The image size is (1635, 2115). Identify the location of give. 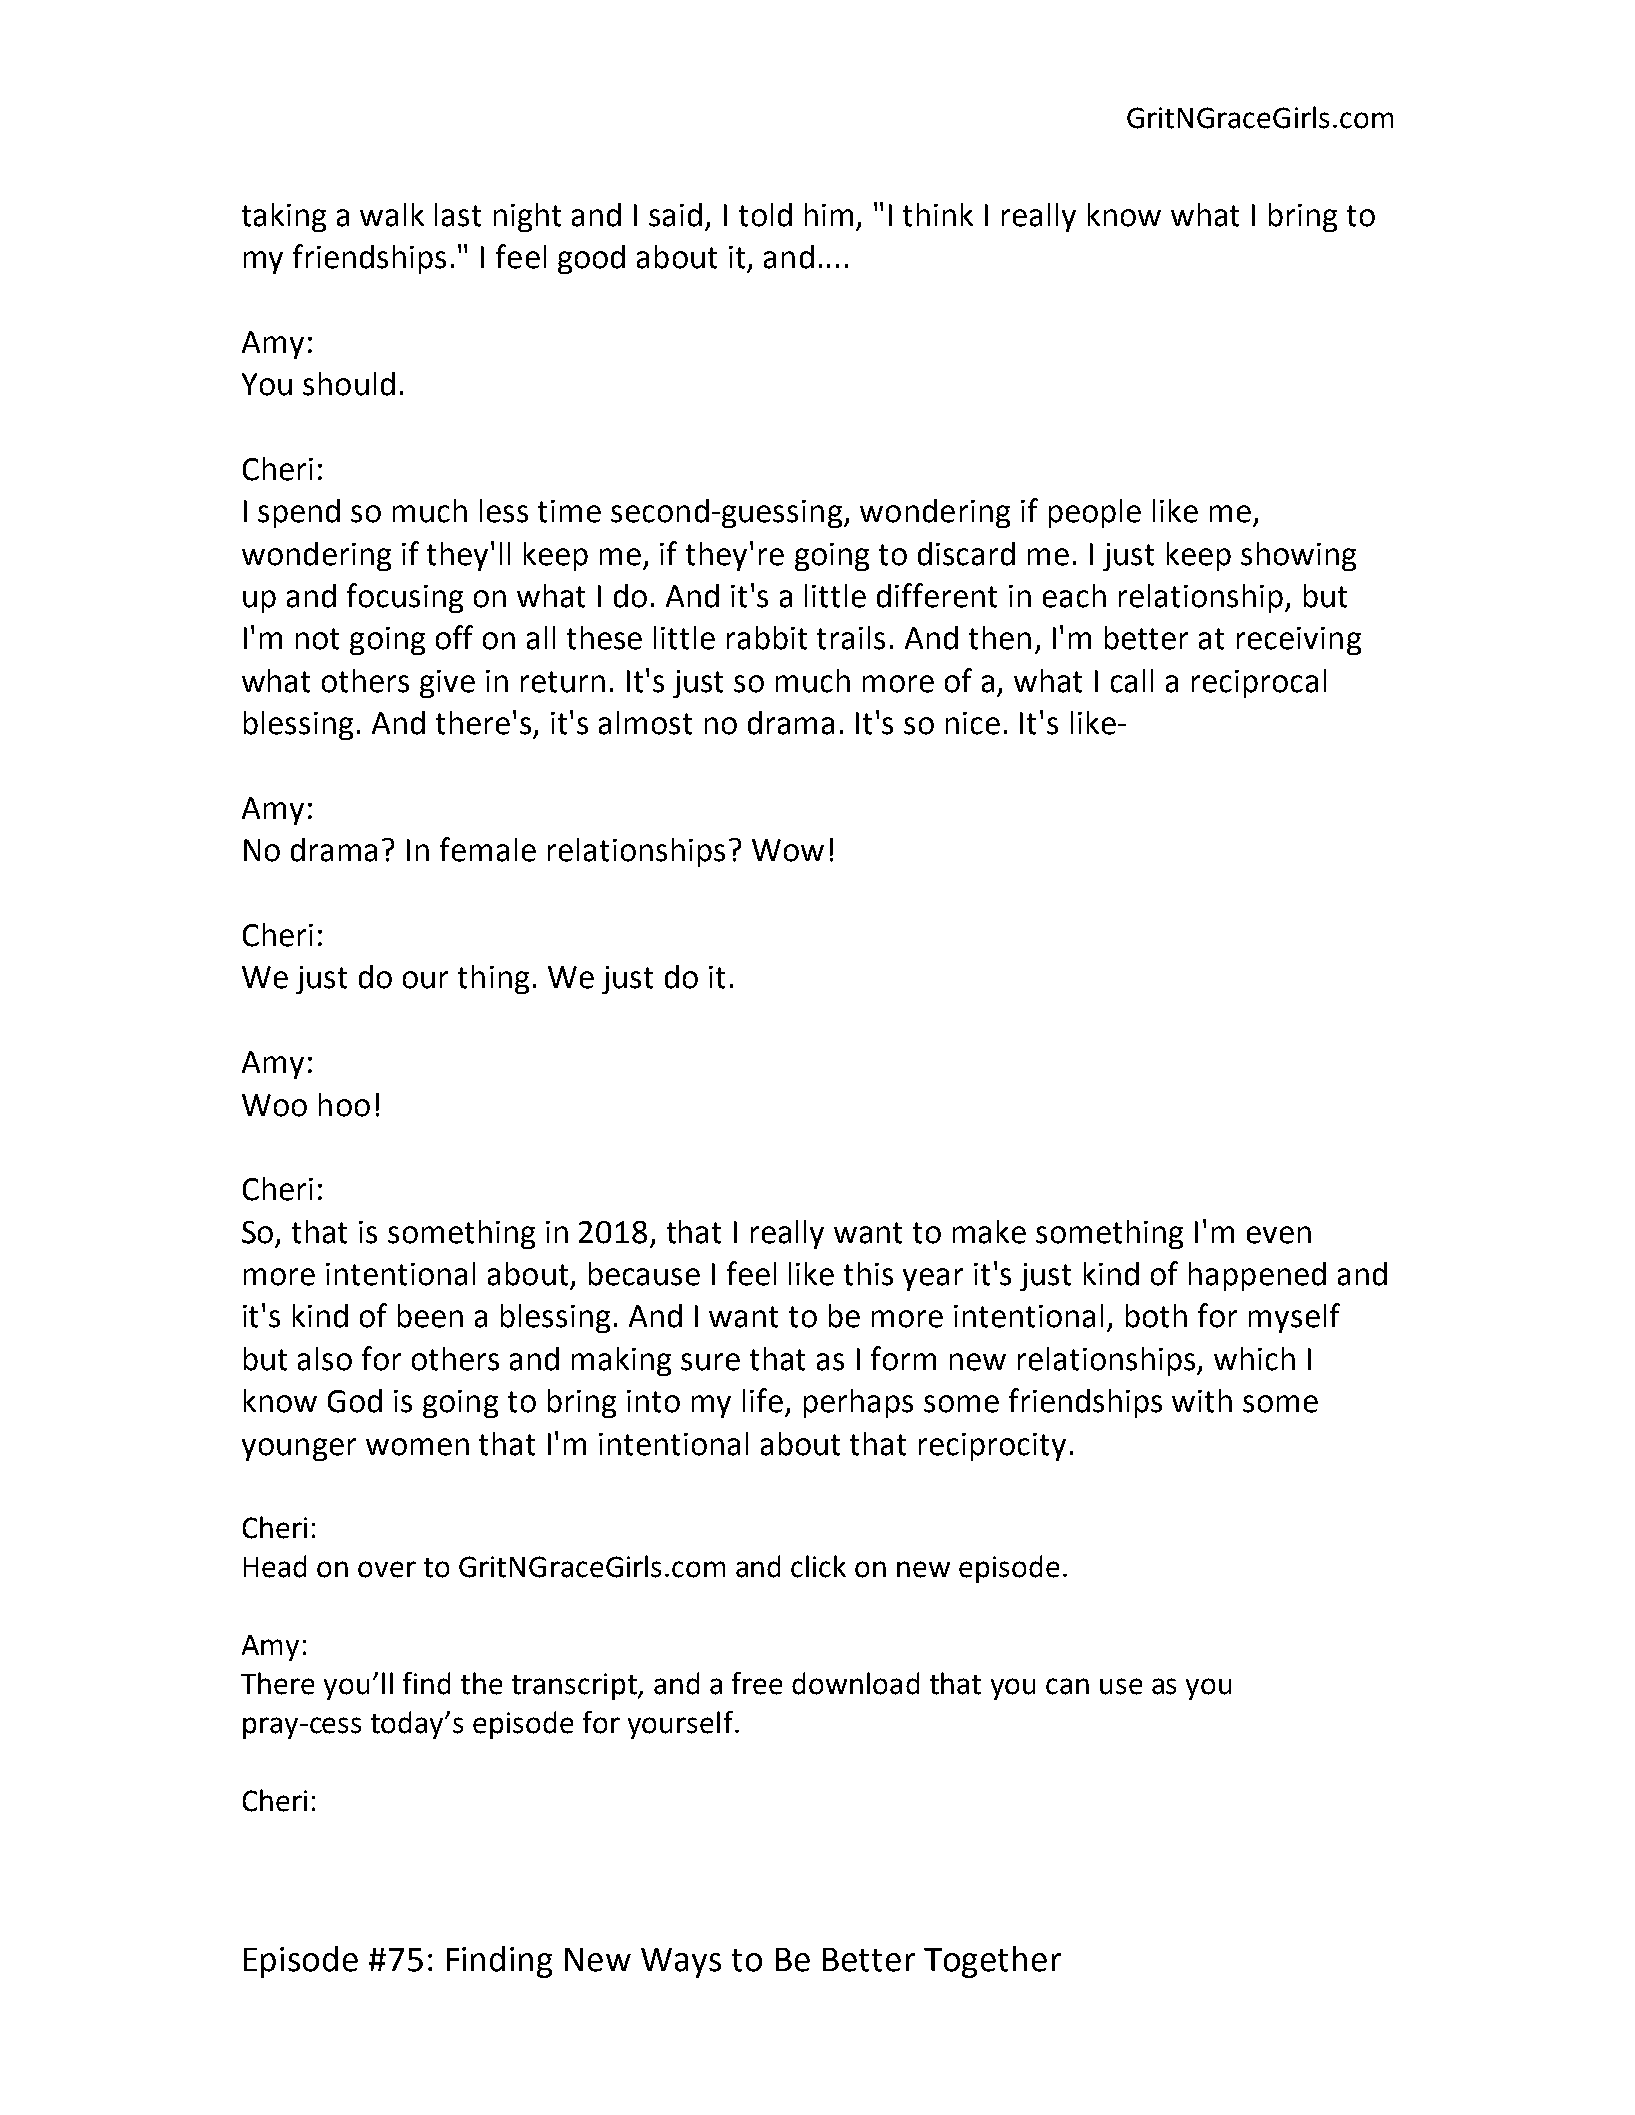
(447, 684).
